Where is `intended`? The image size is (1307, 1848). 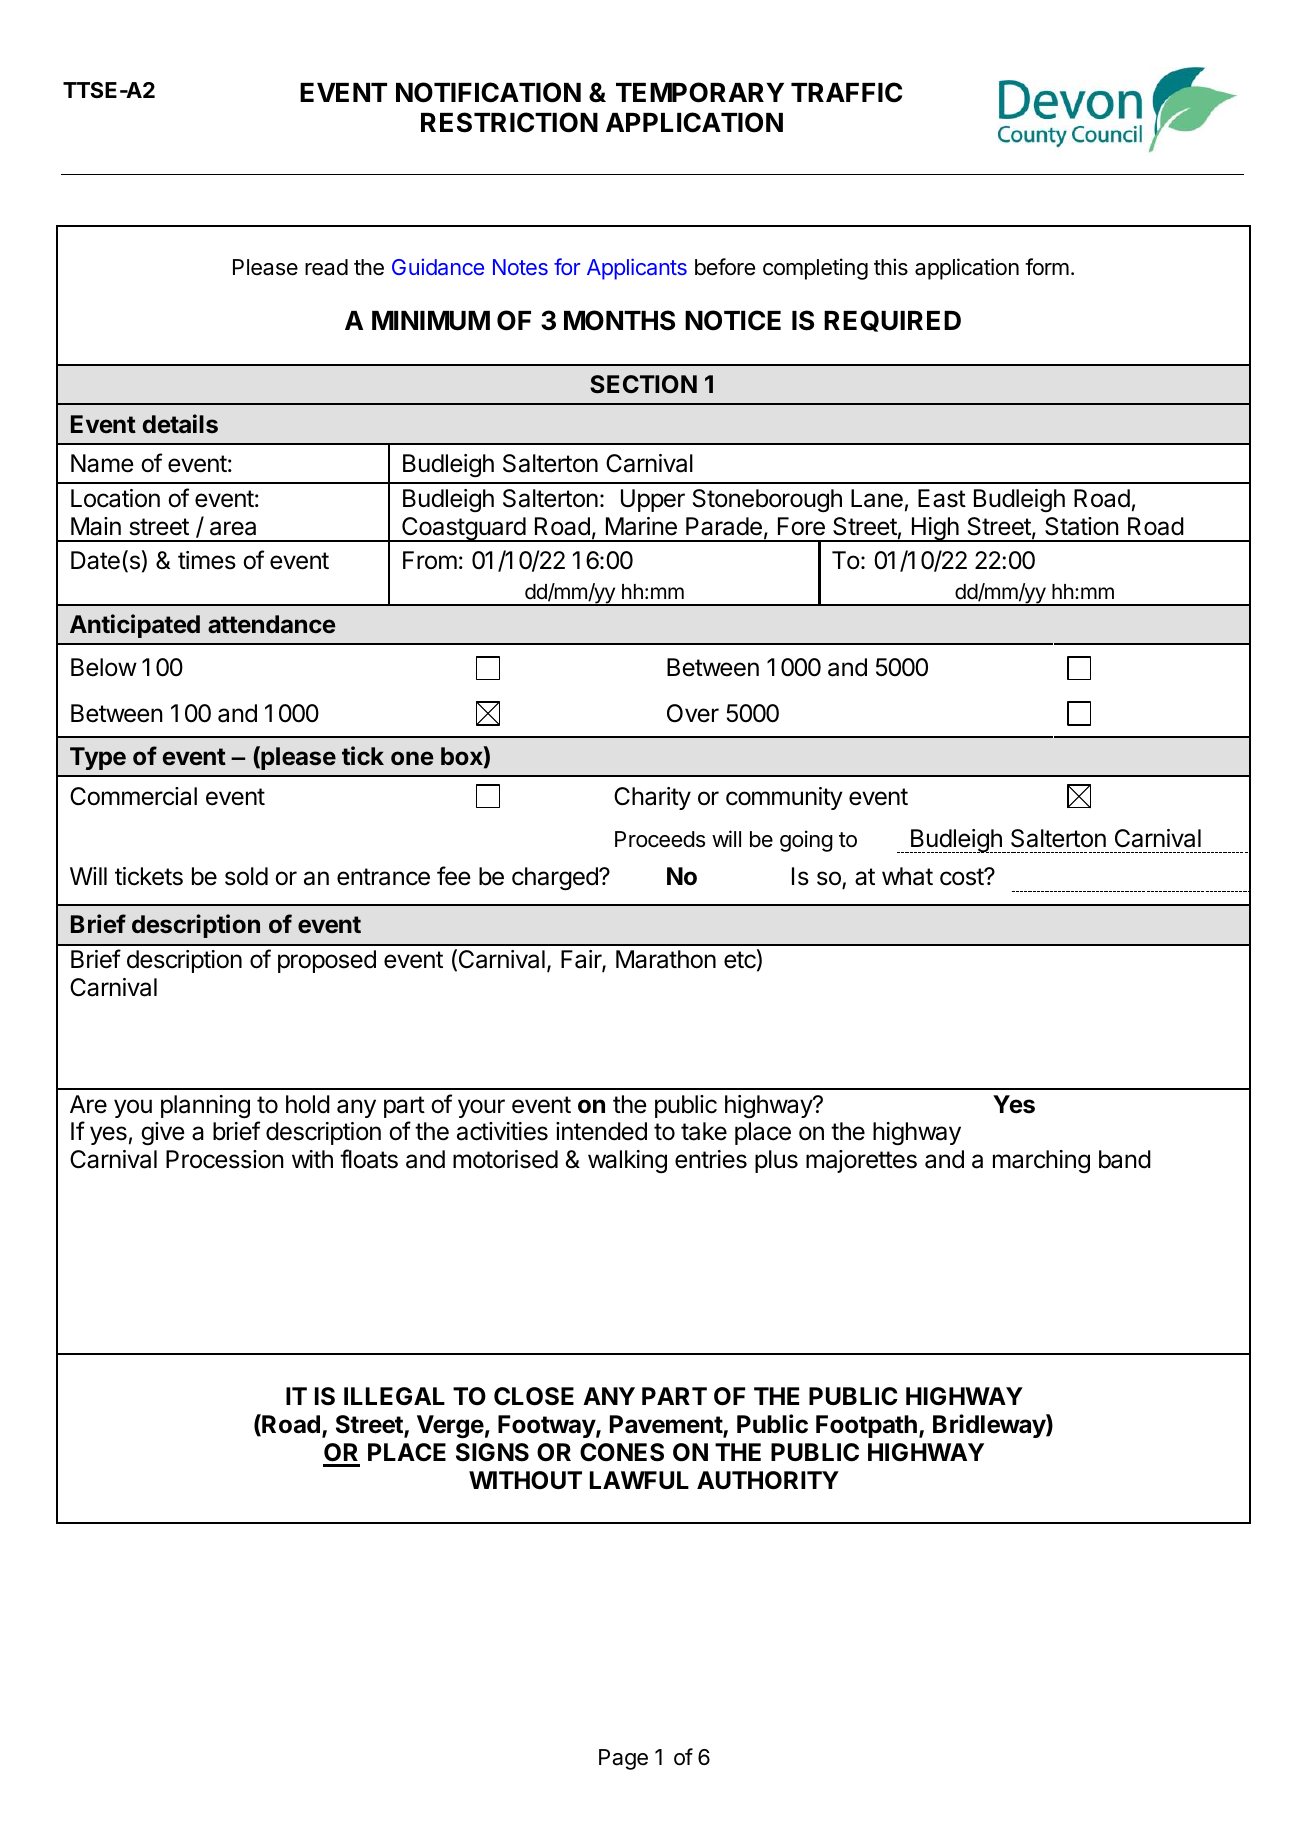 intended is located at coordinates (601, 1131).
